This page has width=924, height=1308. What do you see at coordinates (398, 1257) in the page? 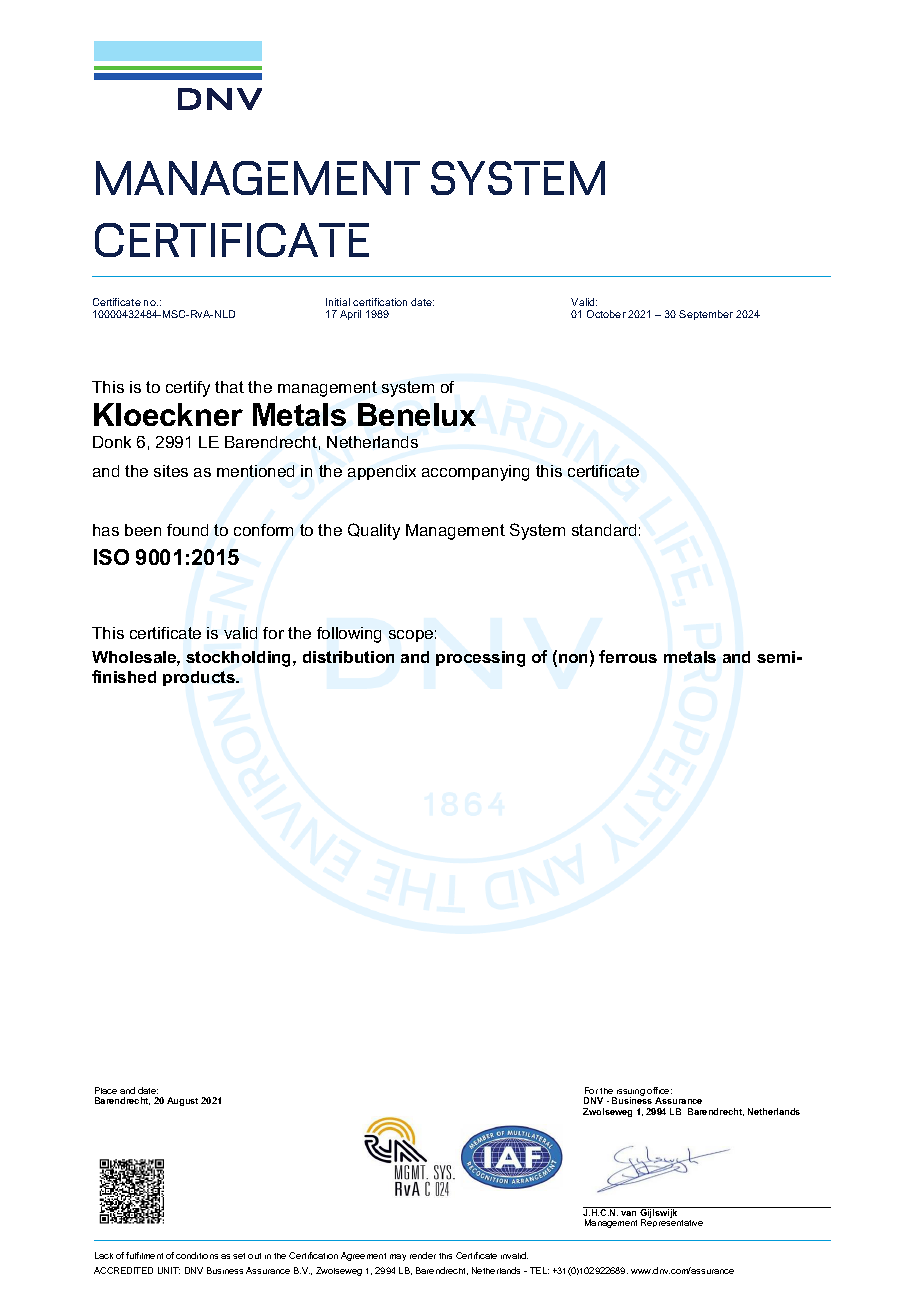
I see `may` at bounding box center [398, 1257].
